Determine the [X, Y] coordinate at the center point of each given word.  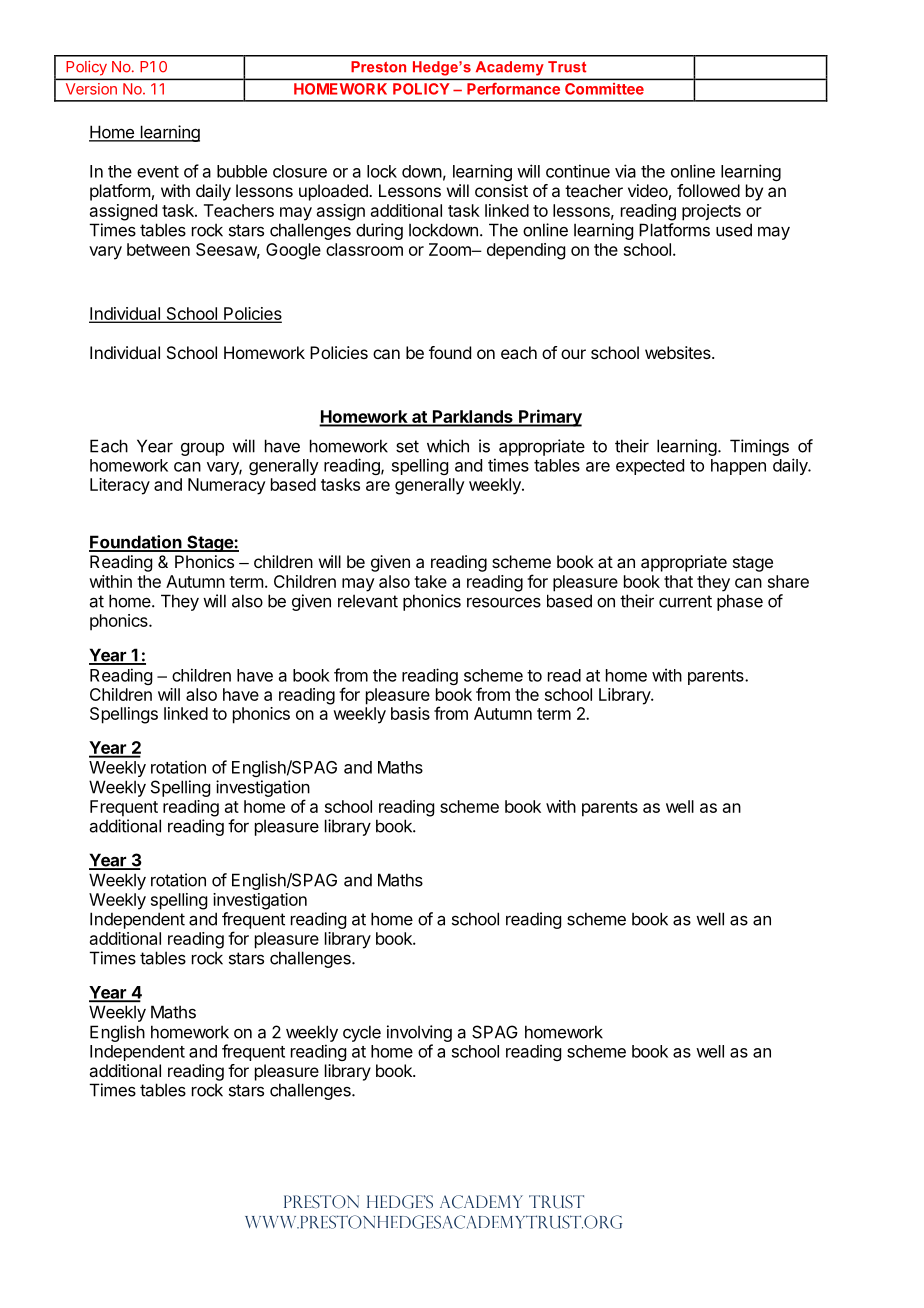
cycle [362, 1033]
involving [419, 1033]
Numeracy [227, 486]
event [158, 172]
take [430, 581]
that [678, 581]
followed [708, 190]
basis [410, 713]
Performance [513, 89]
